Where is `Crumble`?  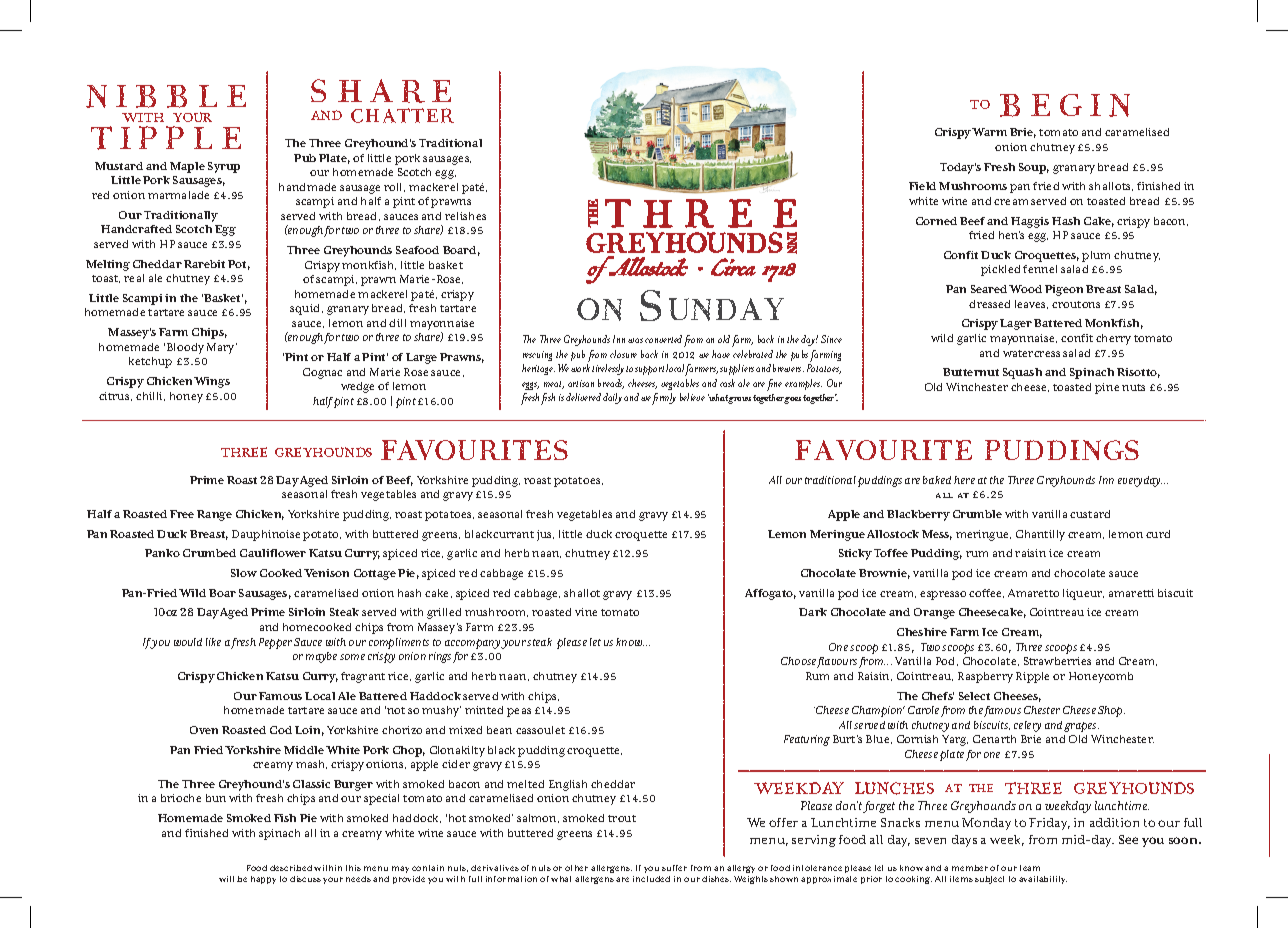 Crumble is located at coordinates (977, 514).
